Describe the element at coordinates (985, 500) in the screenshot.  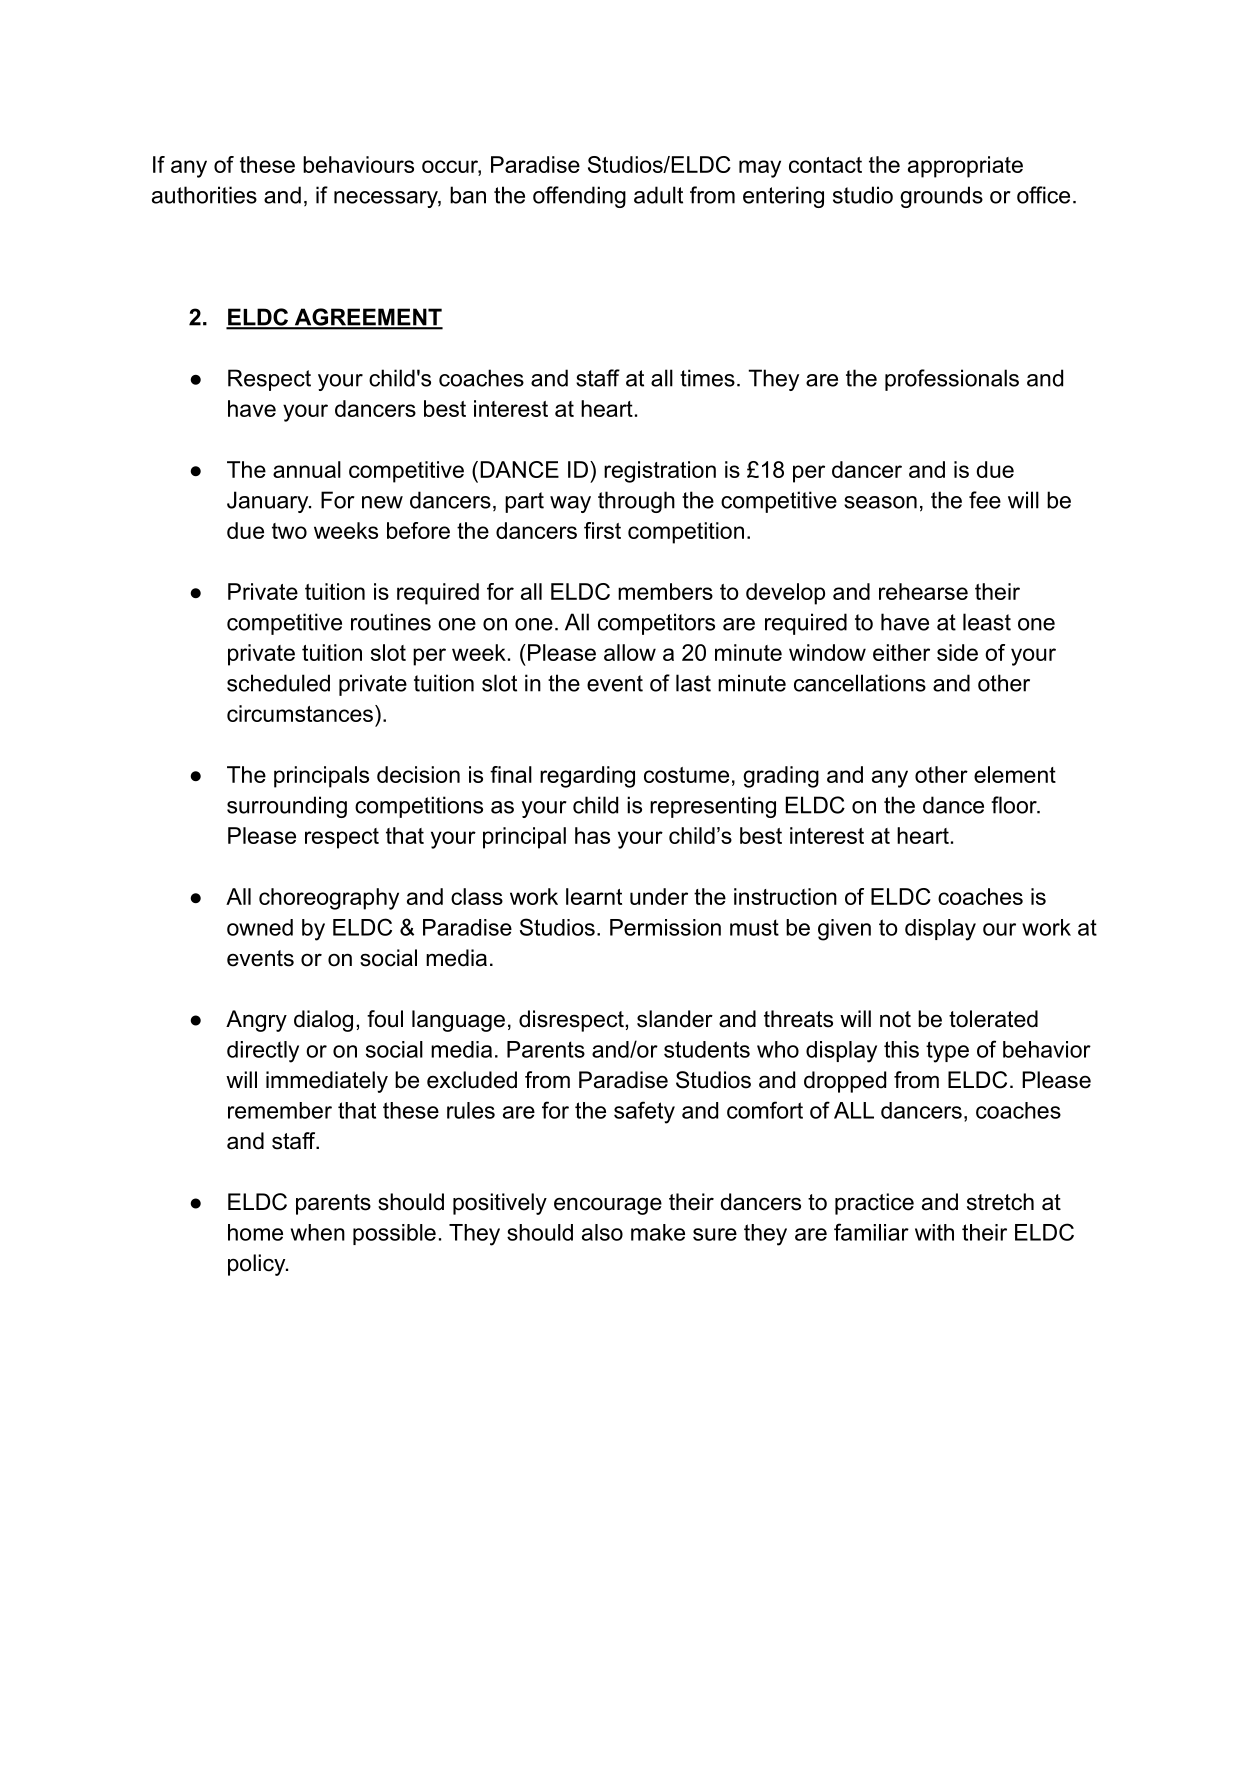
I see `fee` at that location.
